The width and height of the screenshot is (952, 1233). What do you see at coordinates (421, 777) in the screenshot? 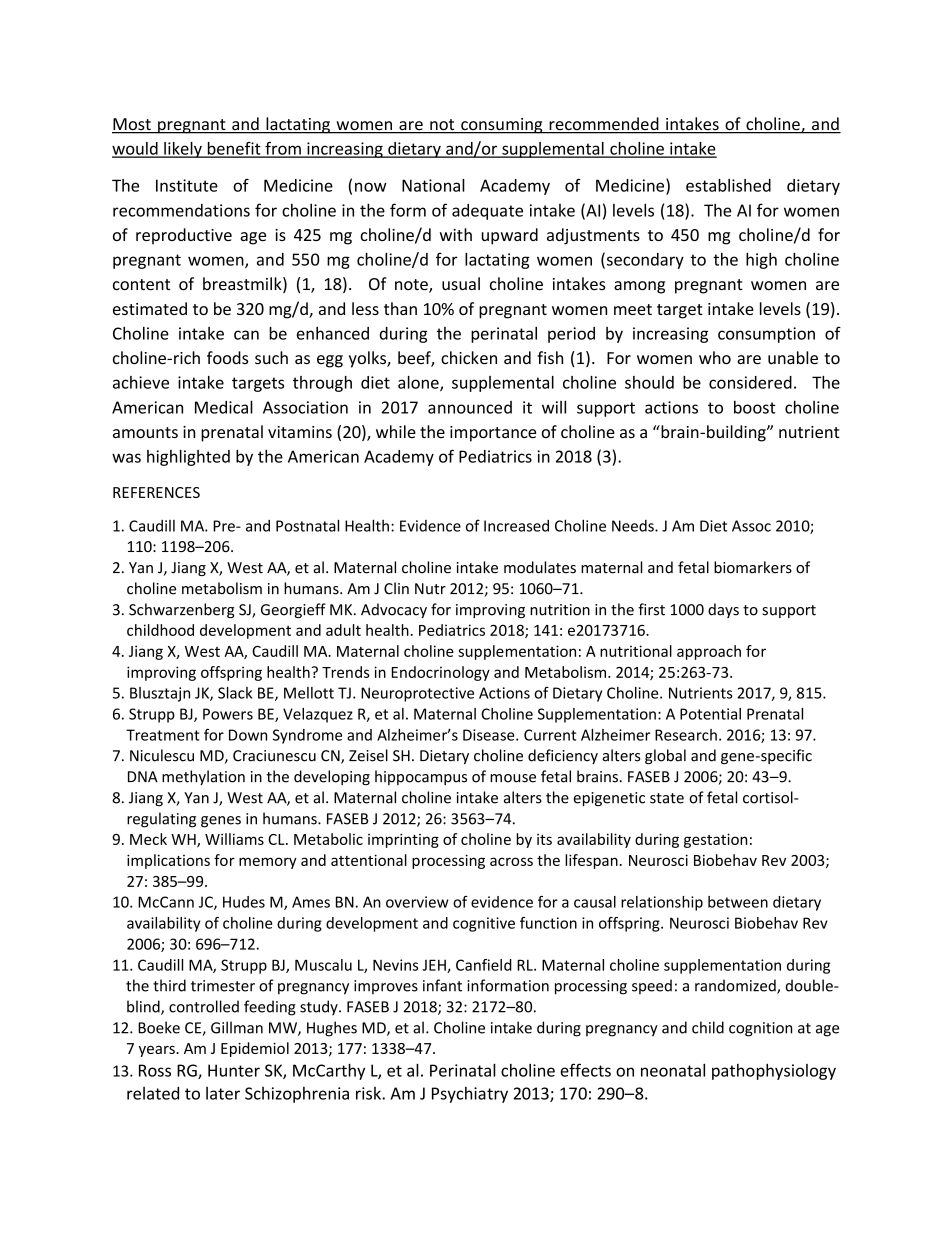
I see `hippocampus` at bounding box center [421, 777].
